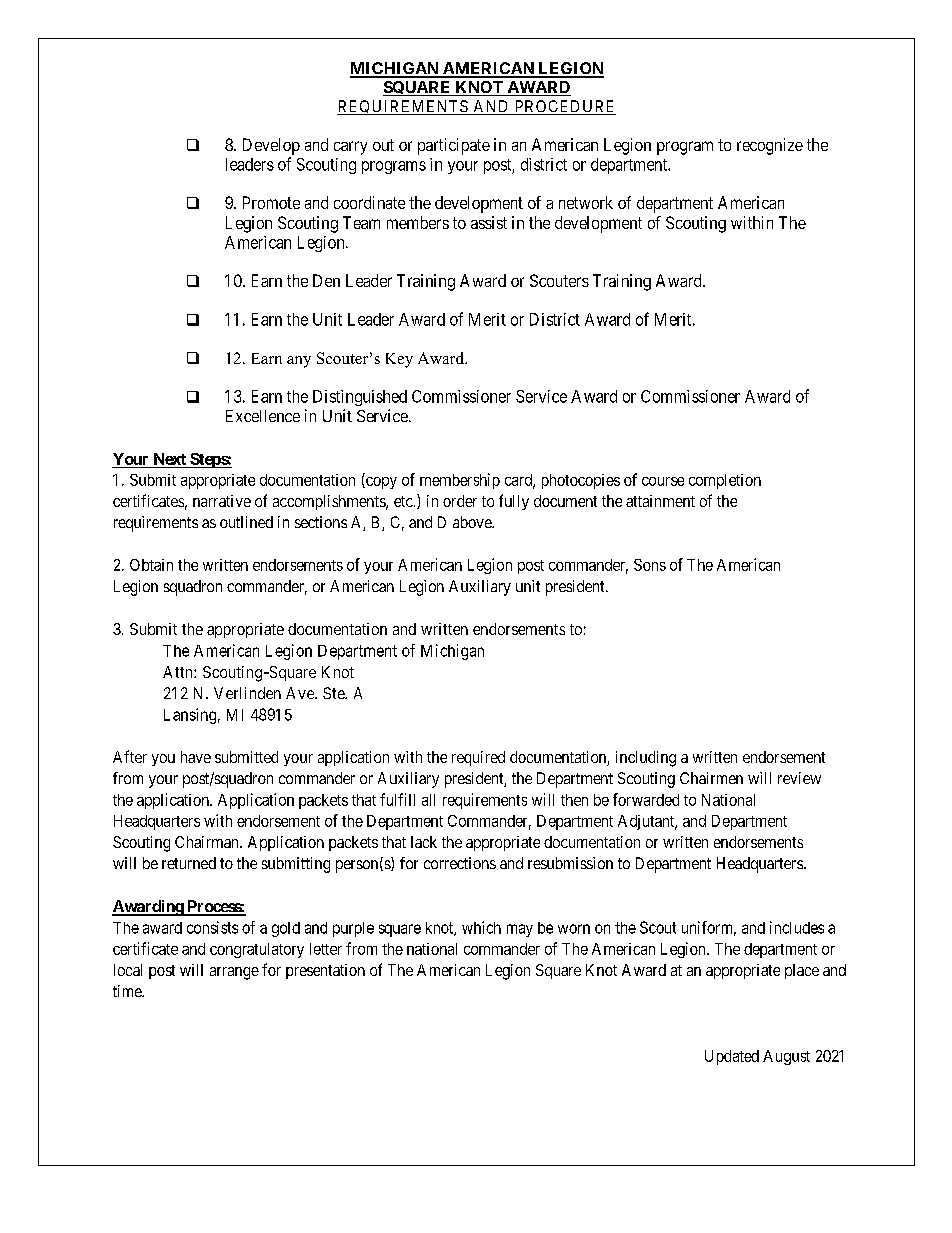  I want to click on Key, so click(399, 360).
